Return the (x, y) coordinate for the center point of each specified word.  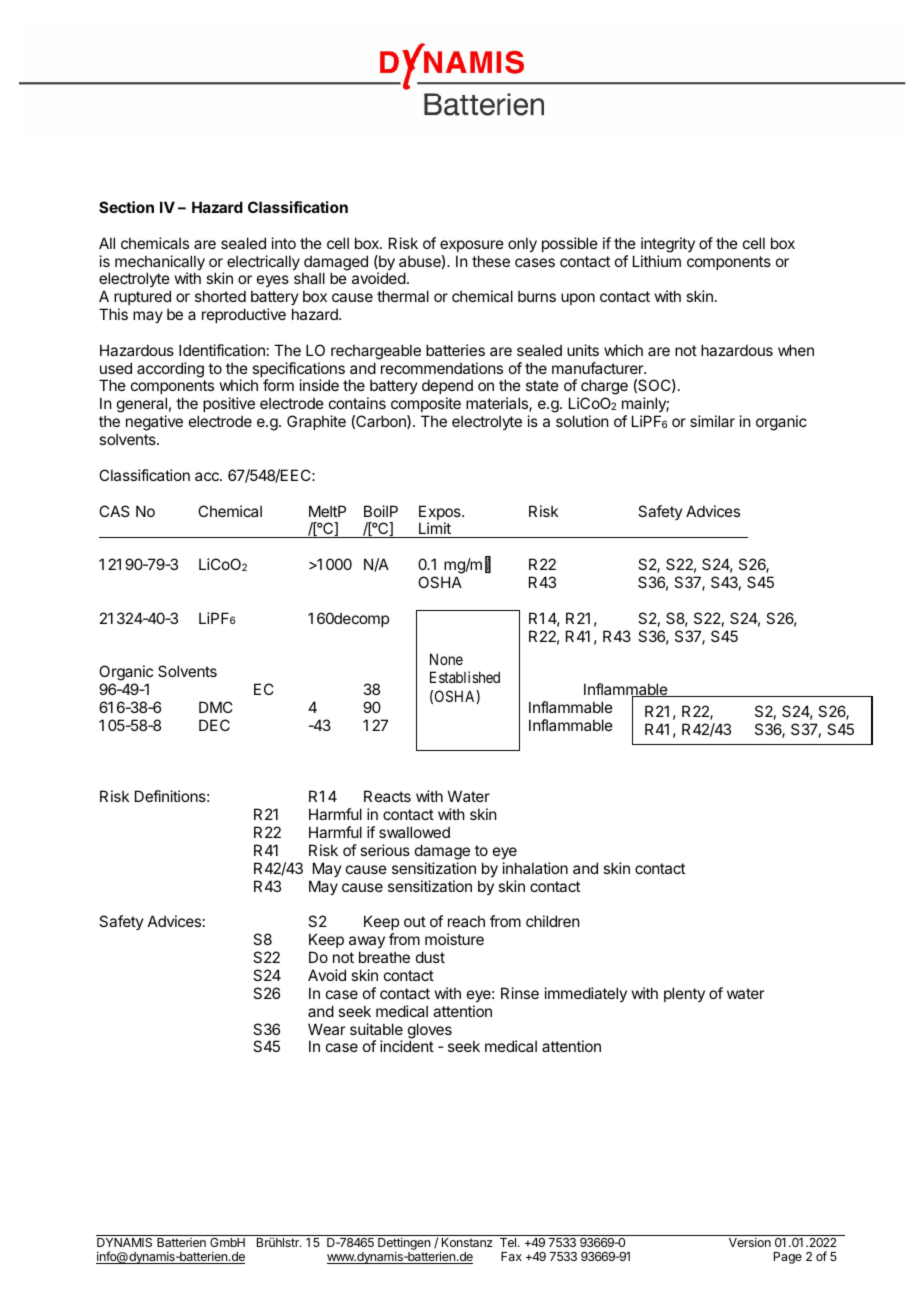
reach (466, 921)
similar (712, 421)
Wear (326, 1029)
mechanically (160, 264)
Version (750, 1242)
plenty (684, 994)
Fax (511, 1256)
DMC (216, 707)
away (367, 944)
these (491, 261)
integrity (668, 245)
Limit (435, 530)
